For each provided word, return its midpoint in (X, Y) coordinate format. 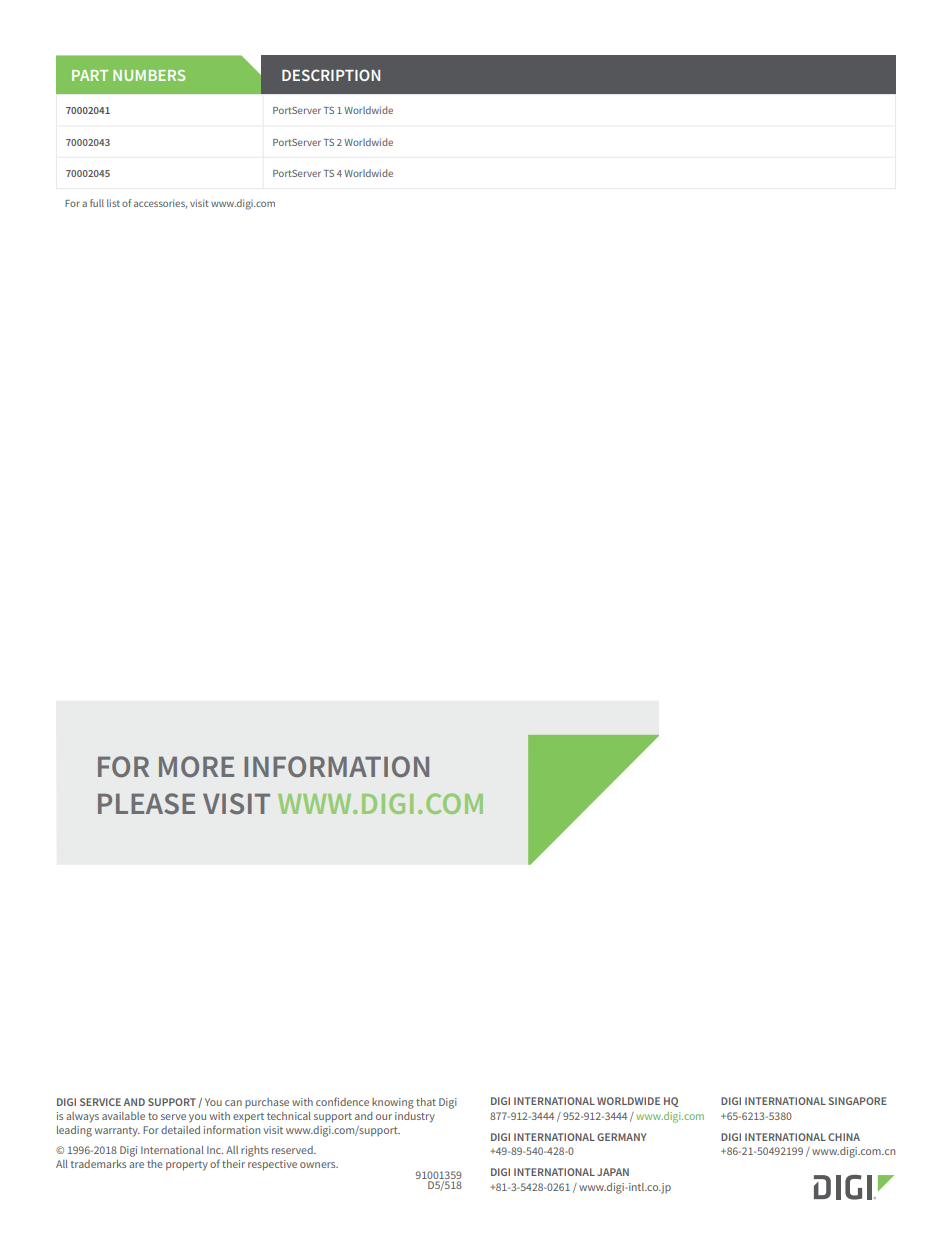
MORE (196, 766)
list (113, 203)
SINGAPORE (858, 1101)
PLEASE (146, 803)
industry (415, 1117)
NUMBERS (149, 75)
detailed (180, 1130)
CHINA (844, 1137)
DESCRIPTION (331, 75)
